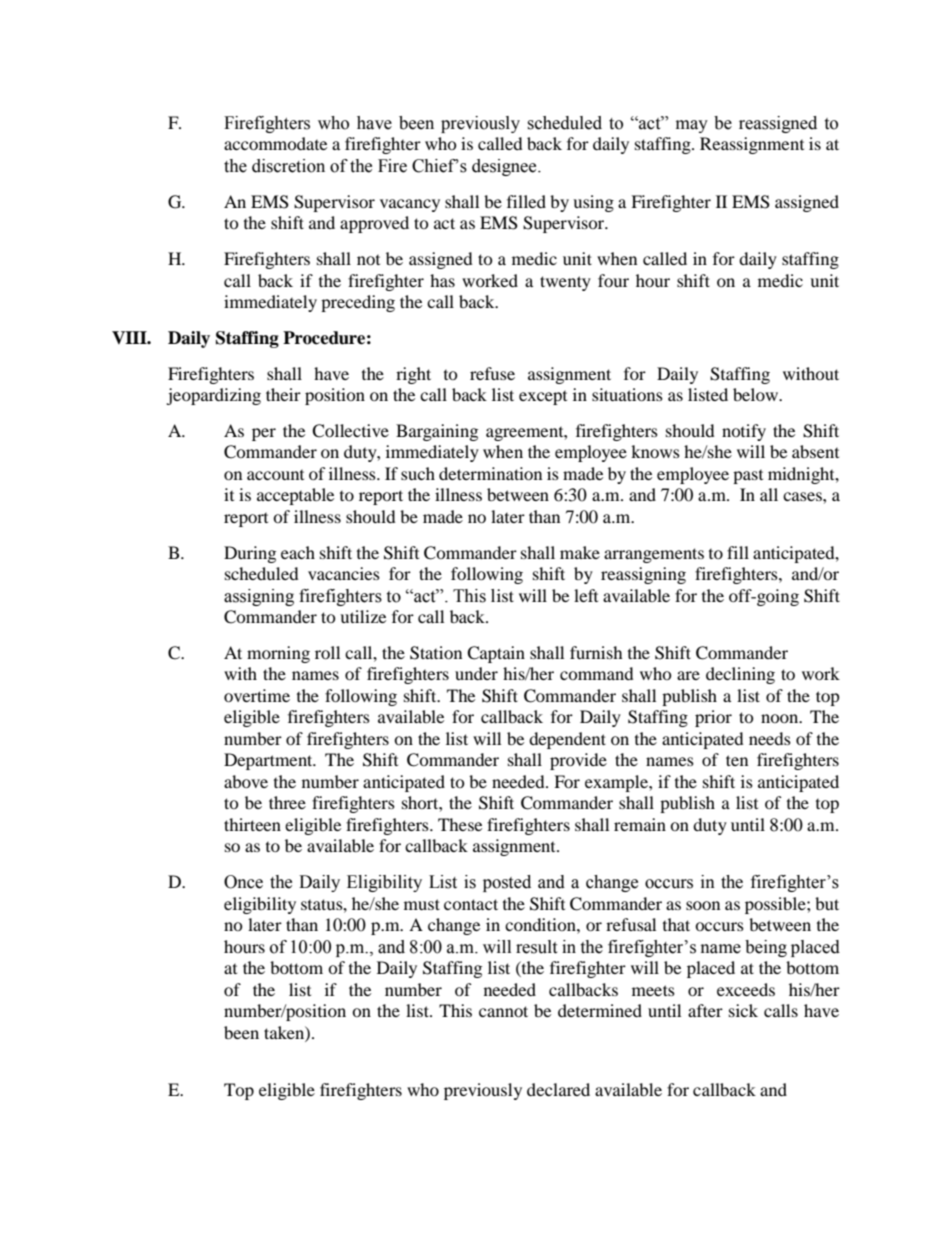  Describe the element at coordinates (593, 203) in the document. I see `using` at that location.
